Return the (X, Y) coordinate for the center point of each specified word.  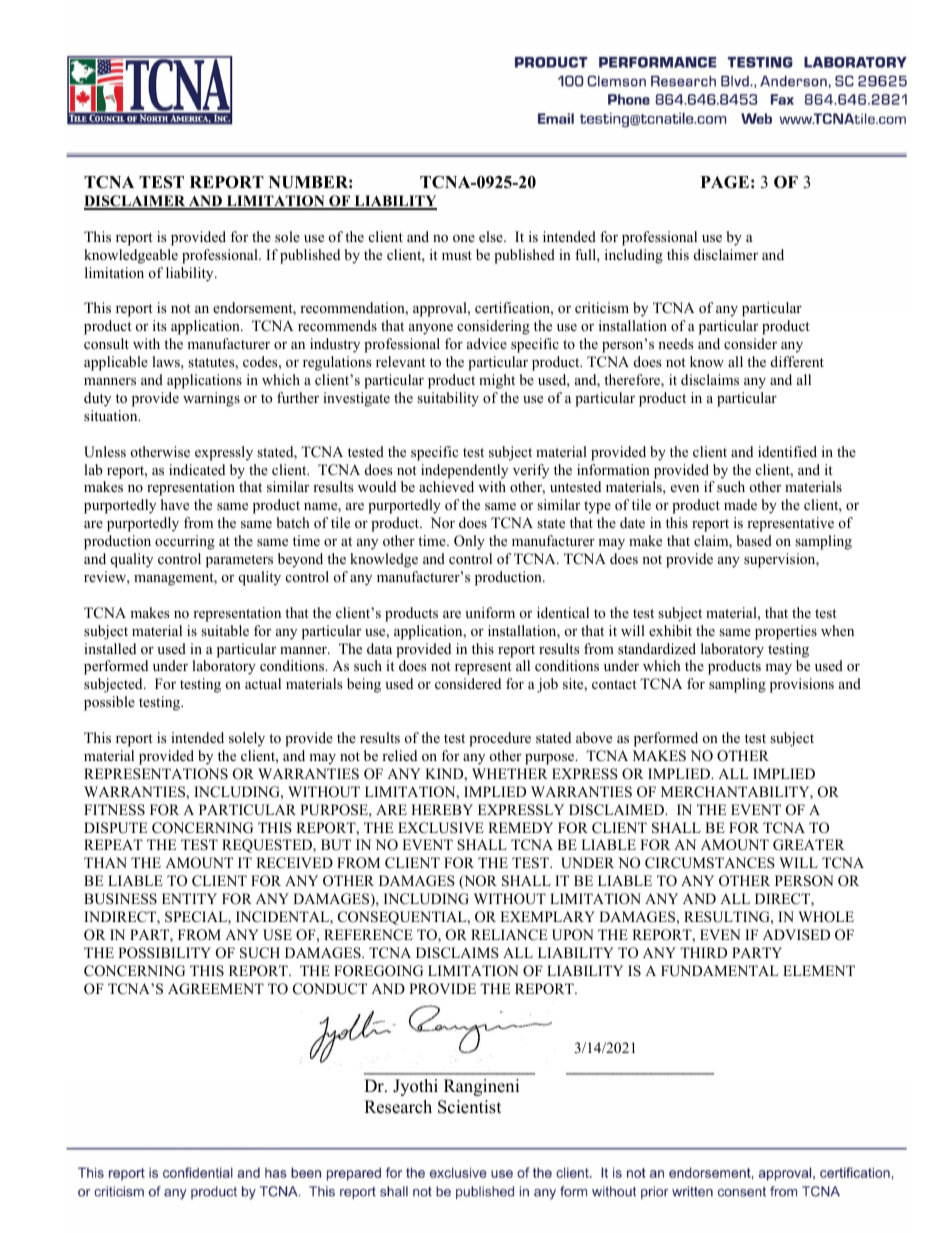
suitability (448, 399)
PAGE (725, 182)
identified (787, 451)
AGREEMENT (216, 989)
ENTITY (189, 898)
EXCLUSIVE (441, 828)
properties (786, 632)
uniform (490, 612)
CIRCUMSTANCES (710, 863)
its (159, 325)
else (492, 236)
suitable (225, 630)
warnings (211, 399)
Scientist (469, 1107)
